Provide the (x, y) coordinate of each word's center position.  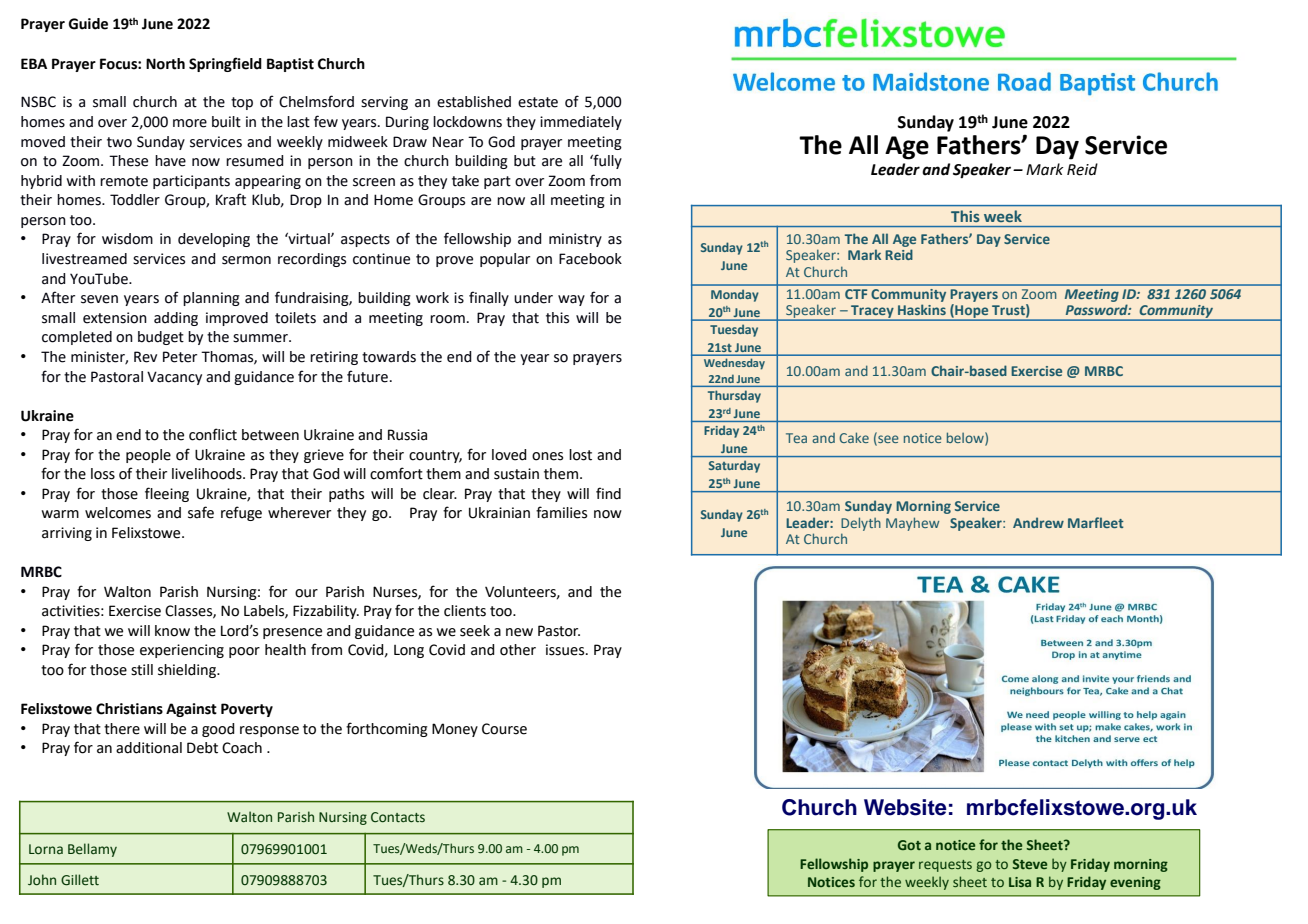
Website (905, 807)
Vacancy (174, 378)
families (561, 512)
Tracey (872, 313)
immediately (581, 123)
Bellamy (92, 850)
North (165, 64)
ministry (575, 240)
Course (504, 729)
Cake (854, 437)
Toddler (135, 200)
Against (191, 710)
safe (201, 512)
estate (538, 102)
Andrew (1038, 522)
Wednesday (734, 364)
